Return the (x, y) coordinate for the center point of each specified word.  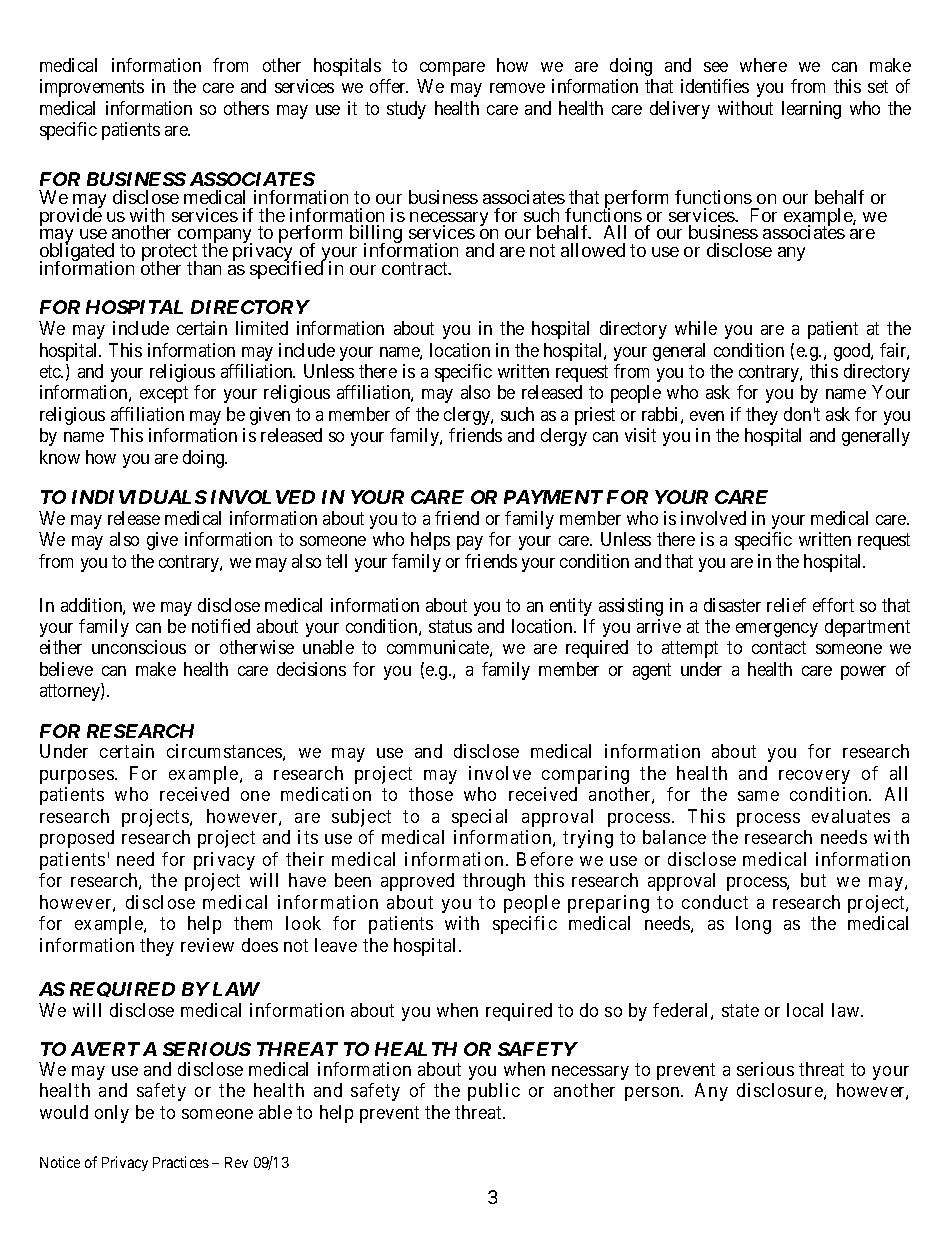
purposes (77, 777)
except (164, 395)
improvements (92, 88)
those (431, 794)
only (112, 1114)
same (758, 796)
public (494, 1092)
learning (811, 110)
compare (452, 69)
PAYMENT (553, 497)
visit (640, 435)
